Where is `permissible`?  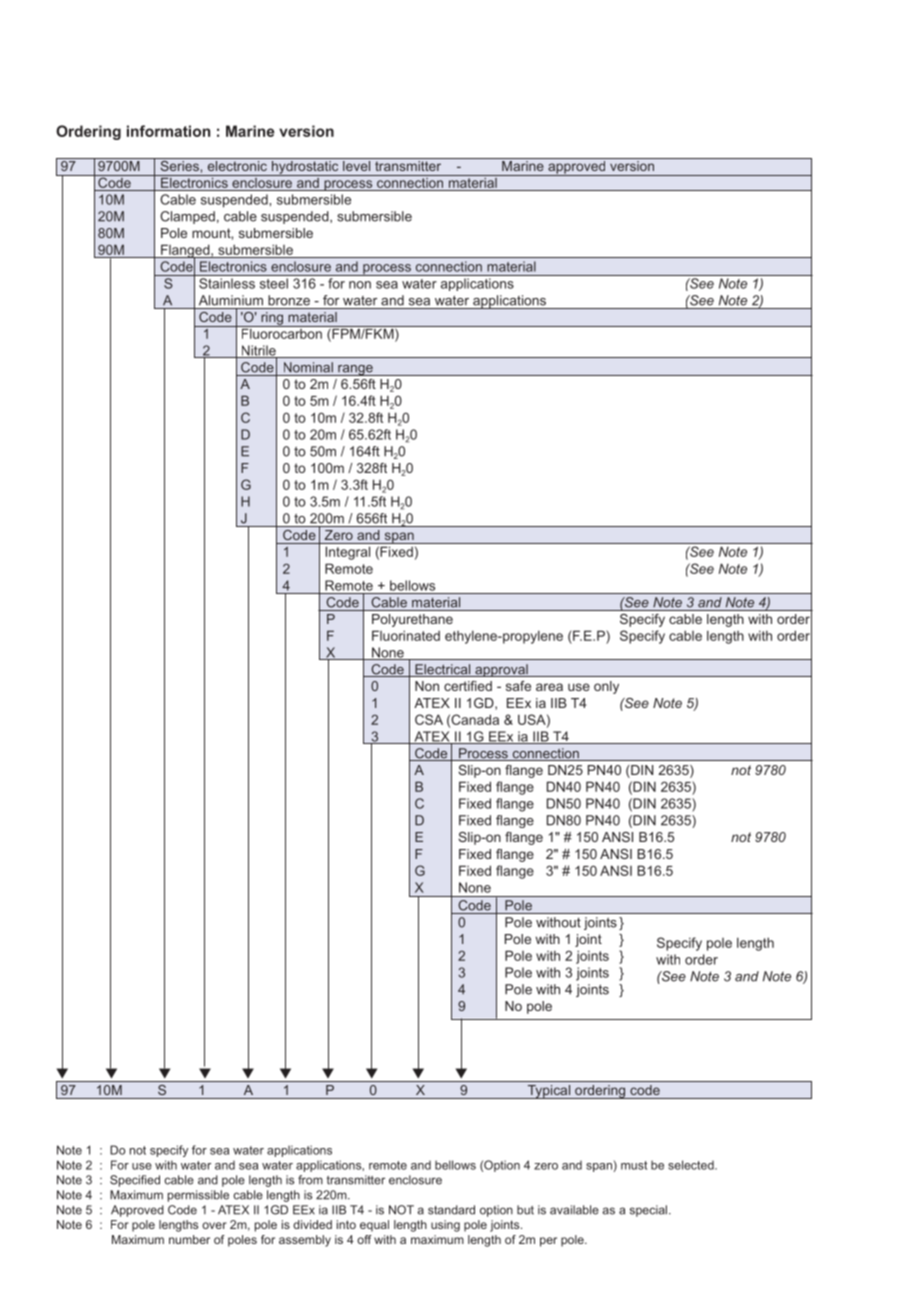
permissible is located at coordinates (198, 1196).
